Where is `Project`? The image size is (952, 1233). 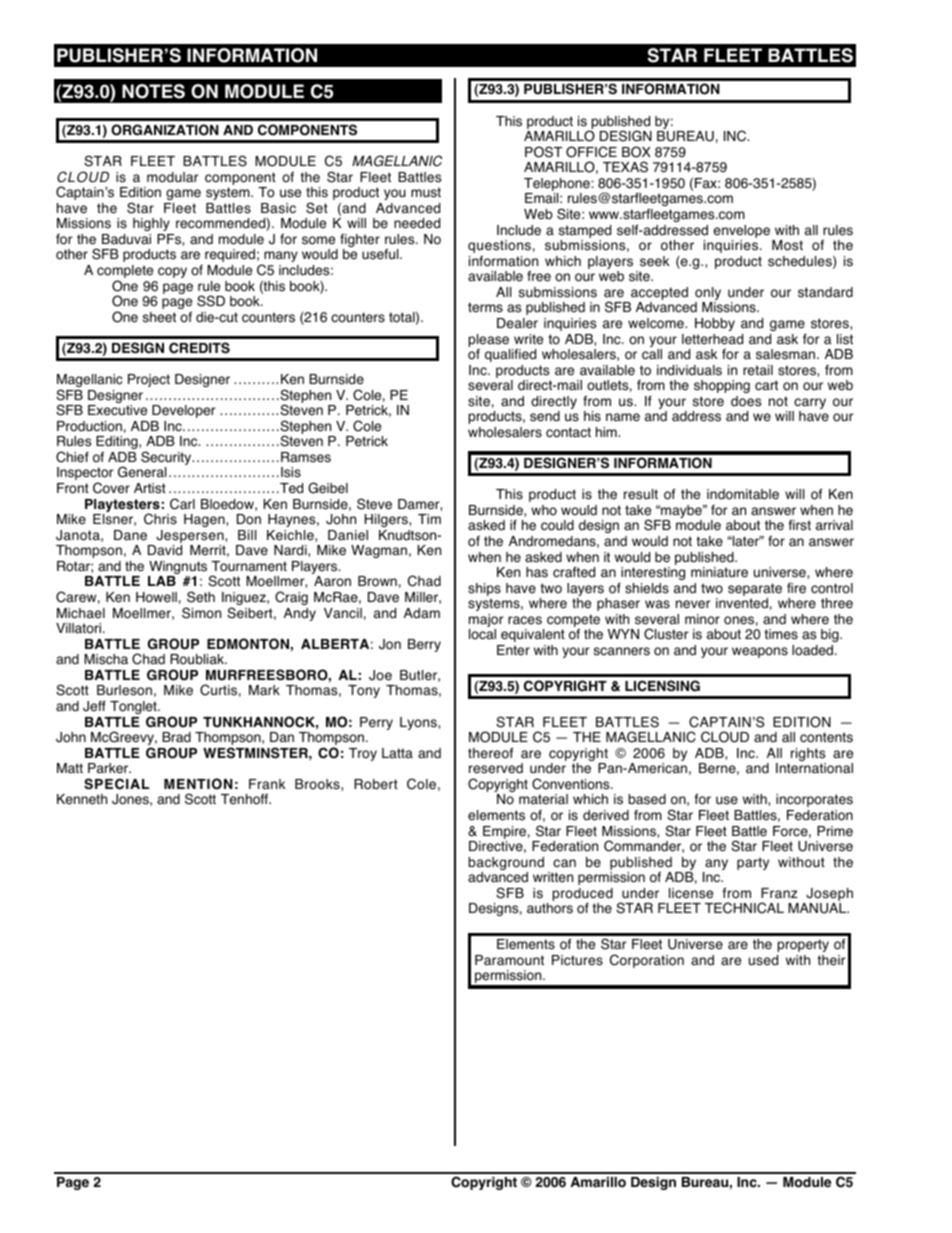 Project is located at coordinates (149, 380).
